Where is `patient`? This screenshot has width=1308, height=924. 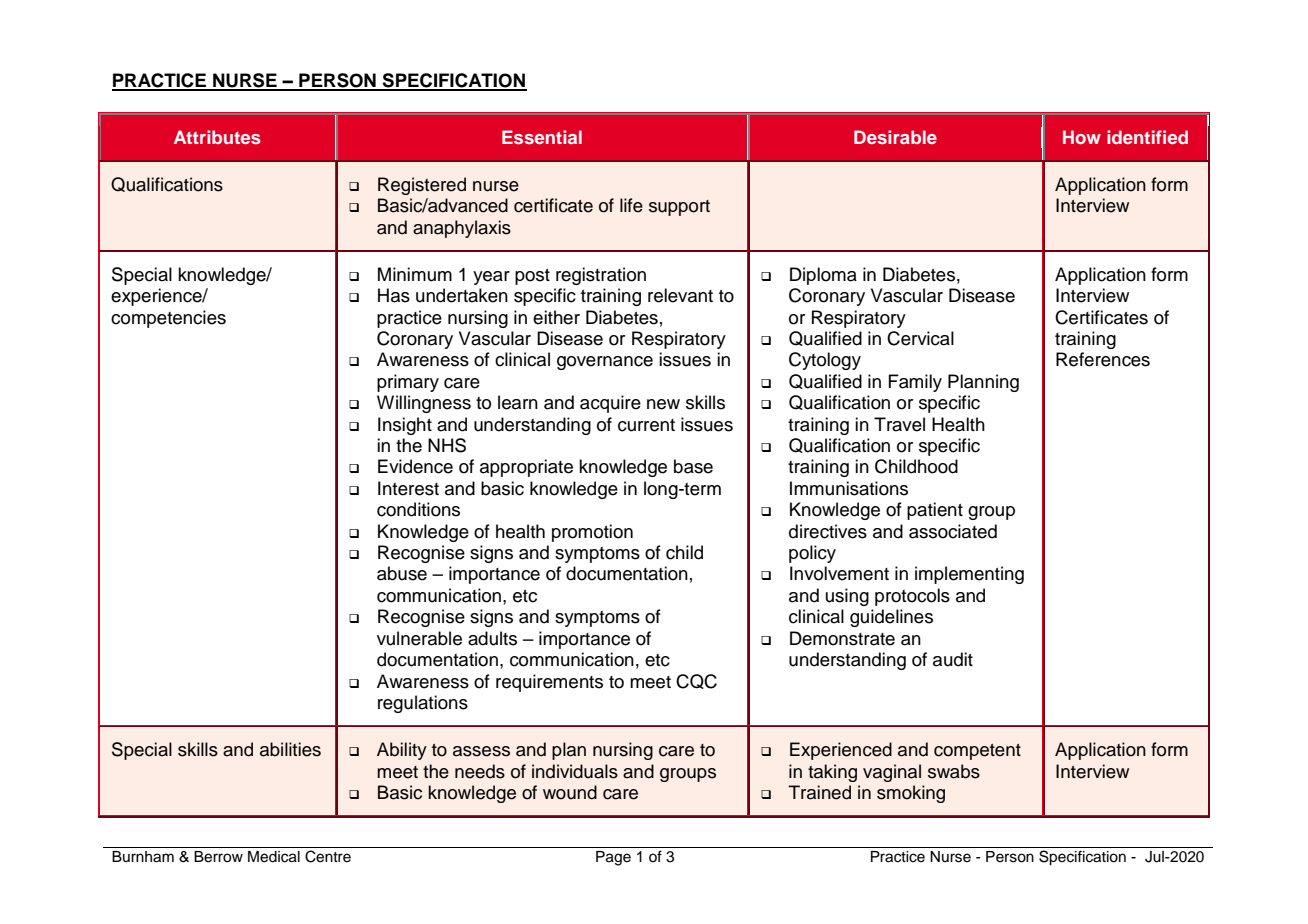 patient is located at coordinates (935, 511).
